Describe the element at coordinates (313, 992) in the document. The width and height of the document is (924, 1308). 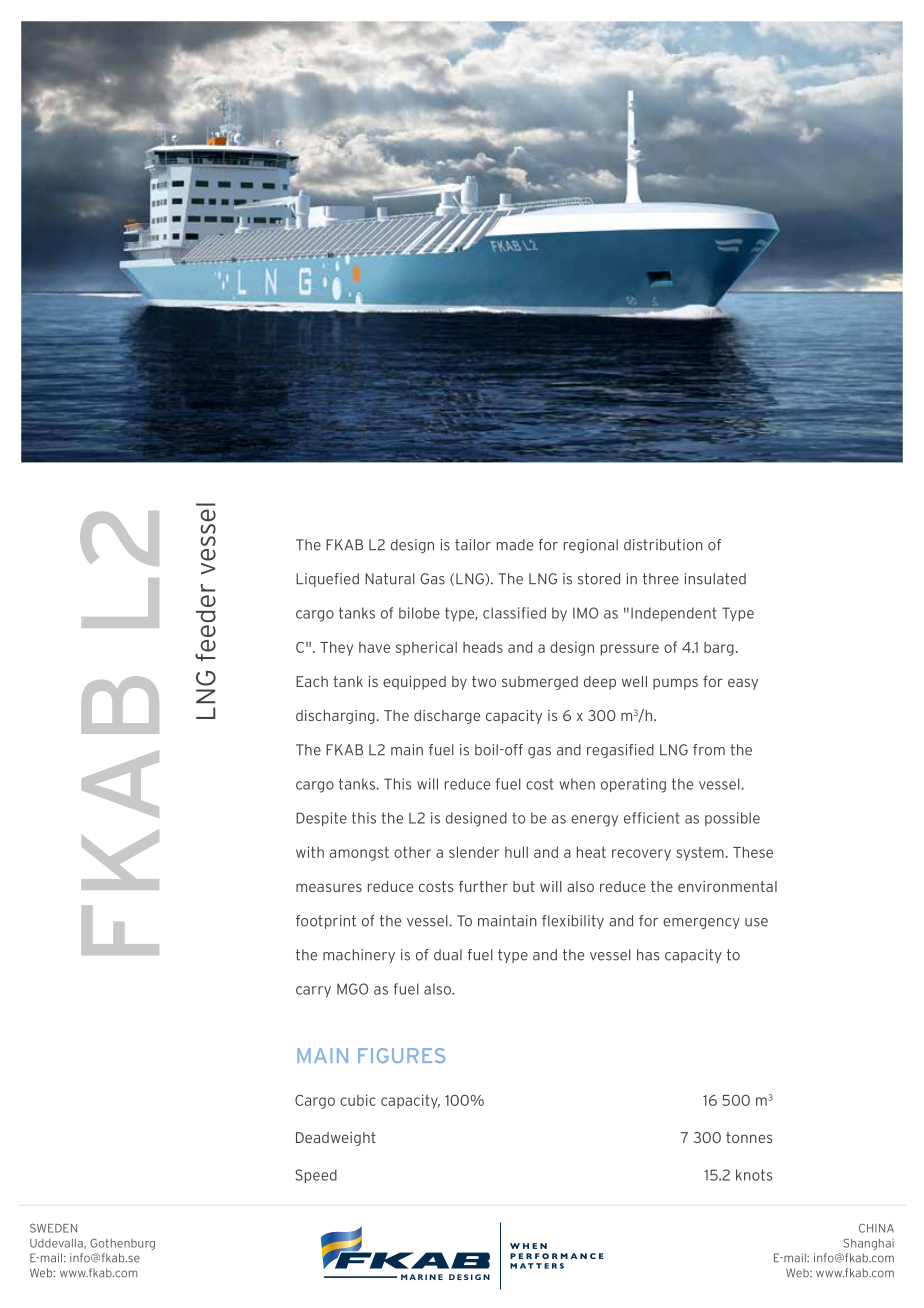
I see `carry` at that location.
